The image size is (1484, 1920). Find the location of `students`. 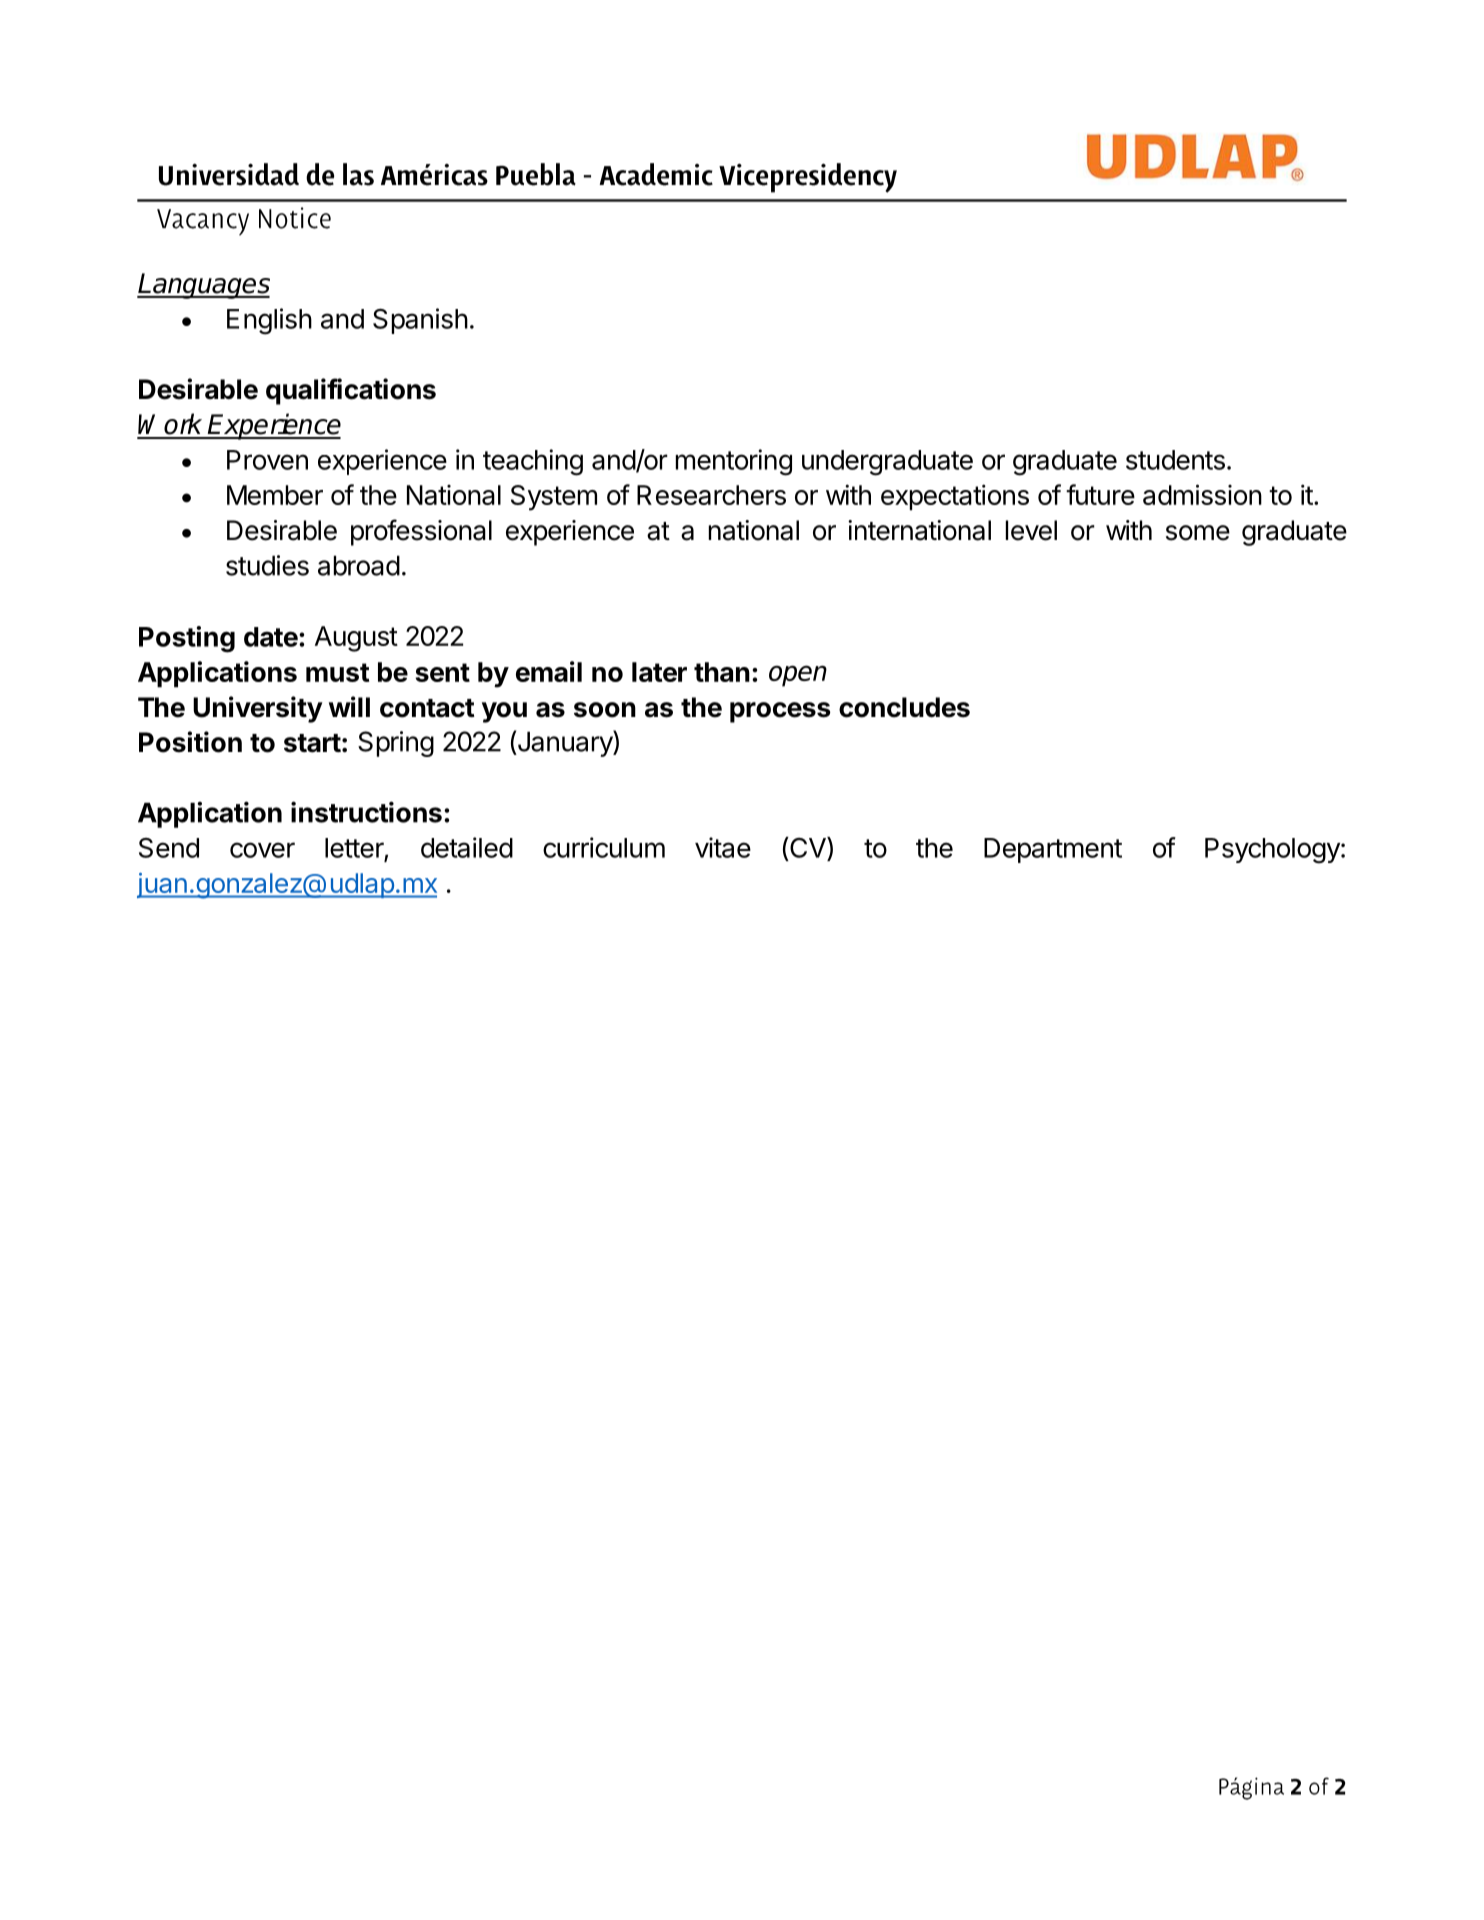

students is located at coordinates (1175, 460).
